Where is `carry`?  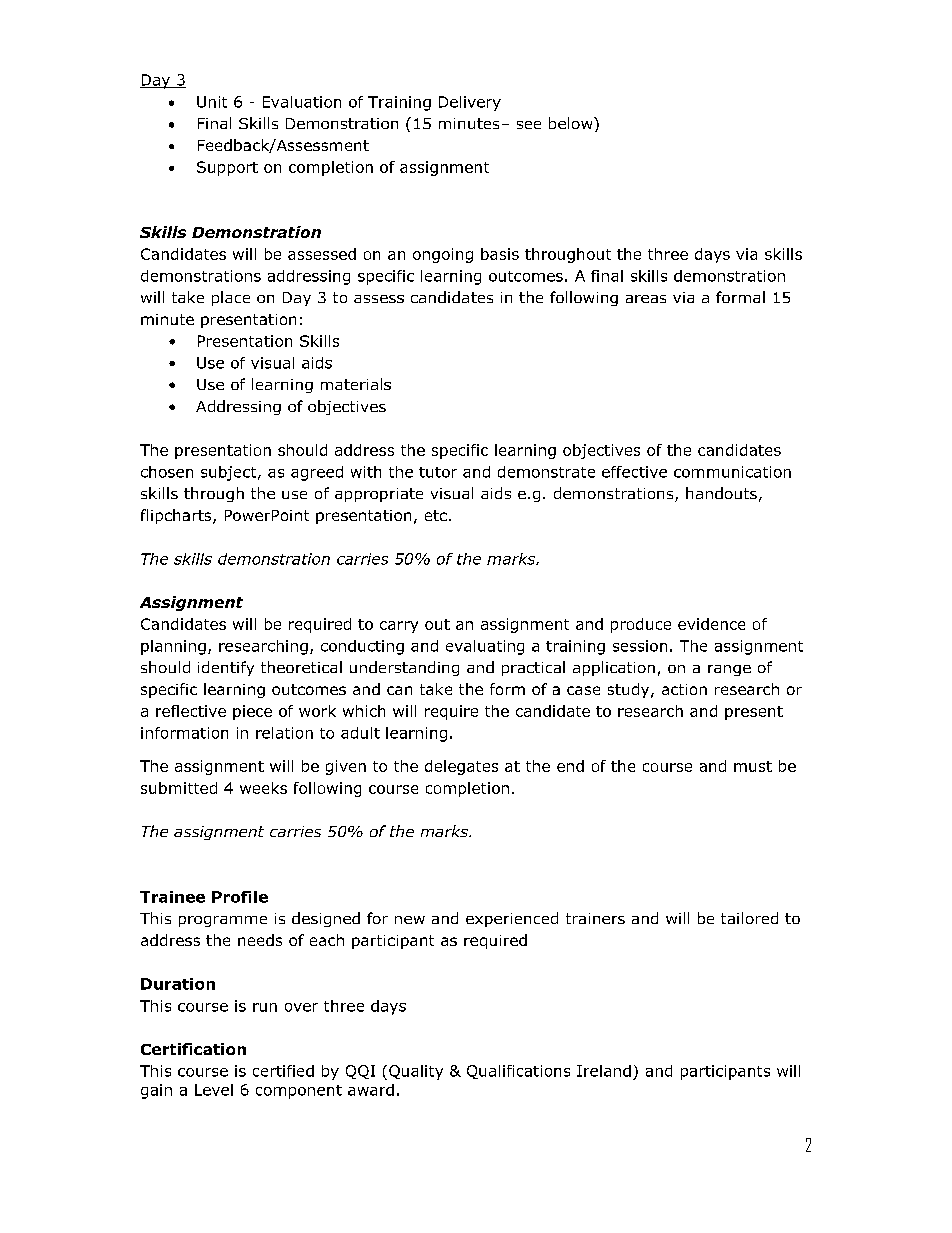
carry is located at coordinates (399, 627).
